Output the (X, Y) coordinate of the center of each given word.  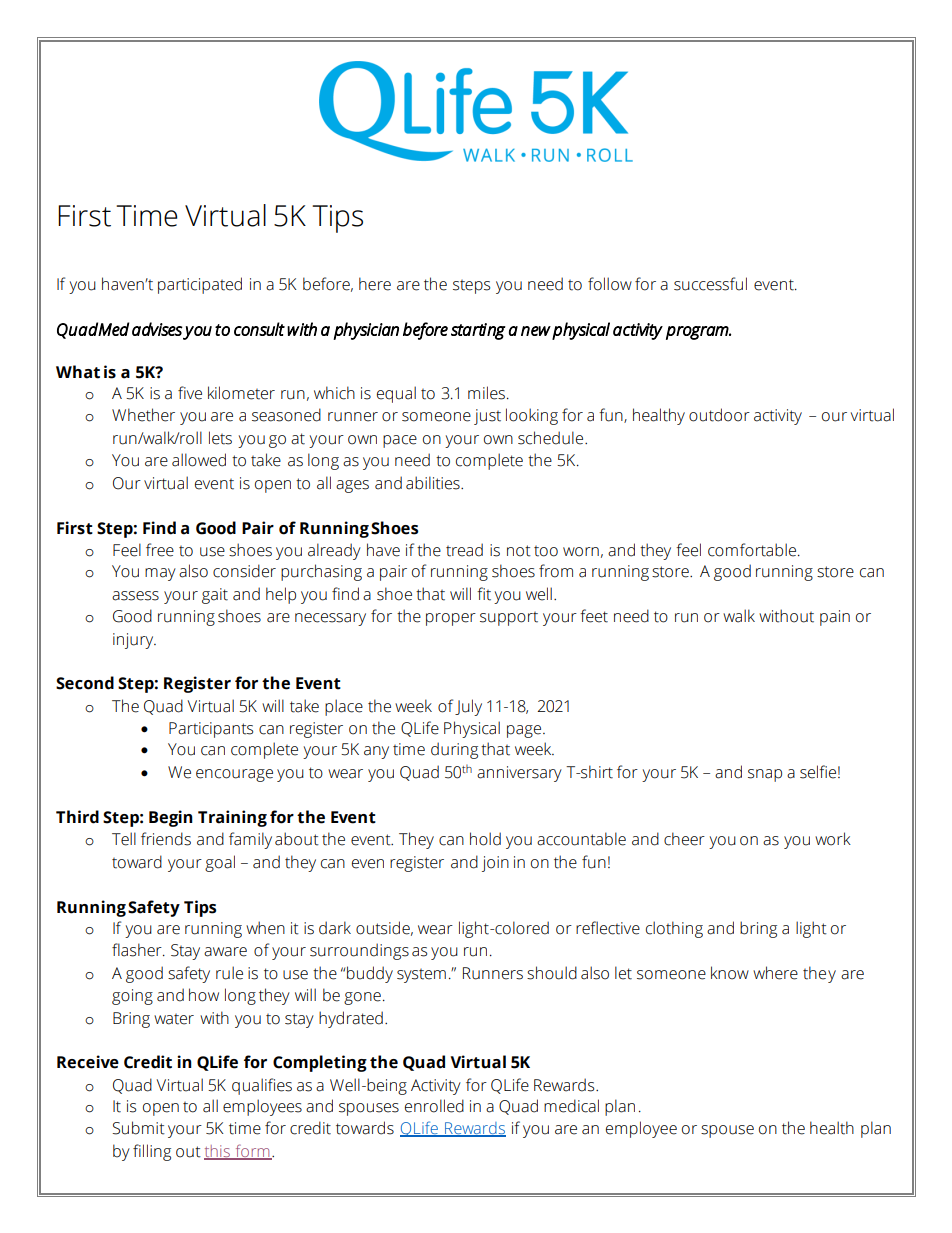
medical (571, 1106)
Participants (211, 730)
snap (765, 775)
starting (478, 331)
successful (710, 284)
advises (157, 329)
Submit (139, 1128)
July (468, 707)
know (730, 973)
